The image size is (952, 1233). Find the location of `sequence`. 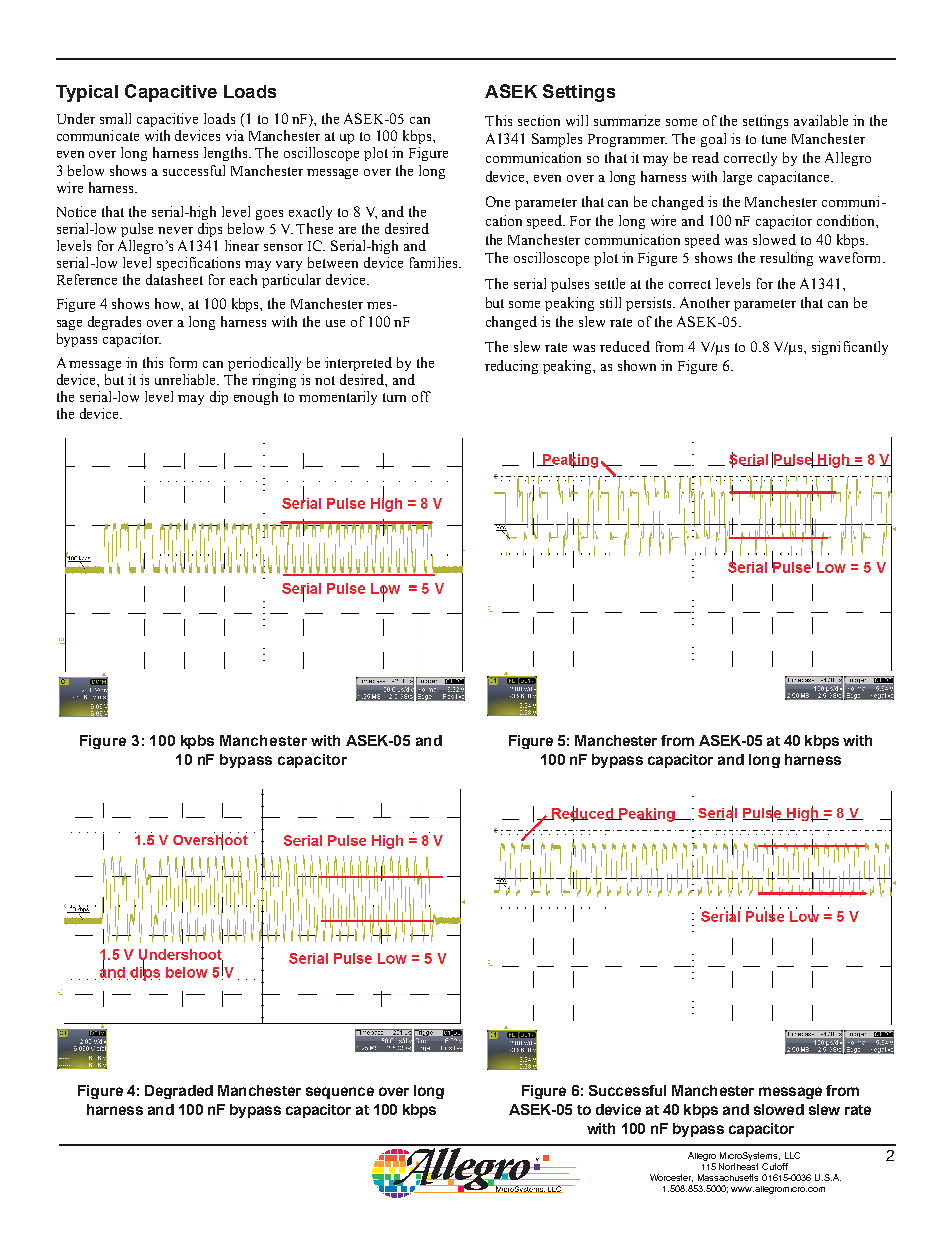

sequence is located at coordinates (340, 1093).
